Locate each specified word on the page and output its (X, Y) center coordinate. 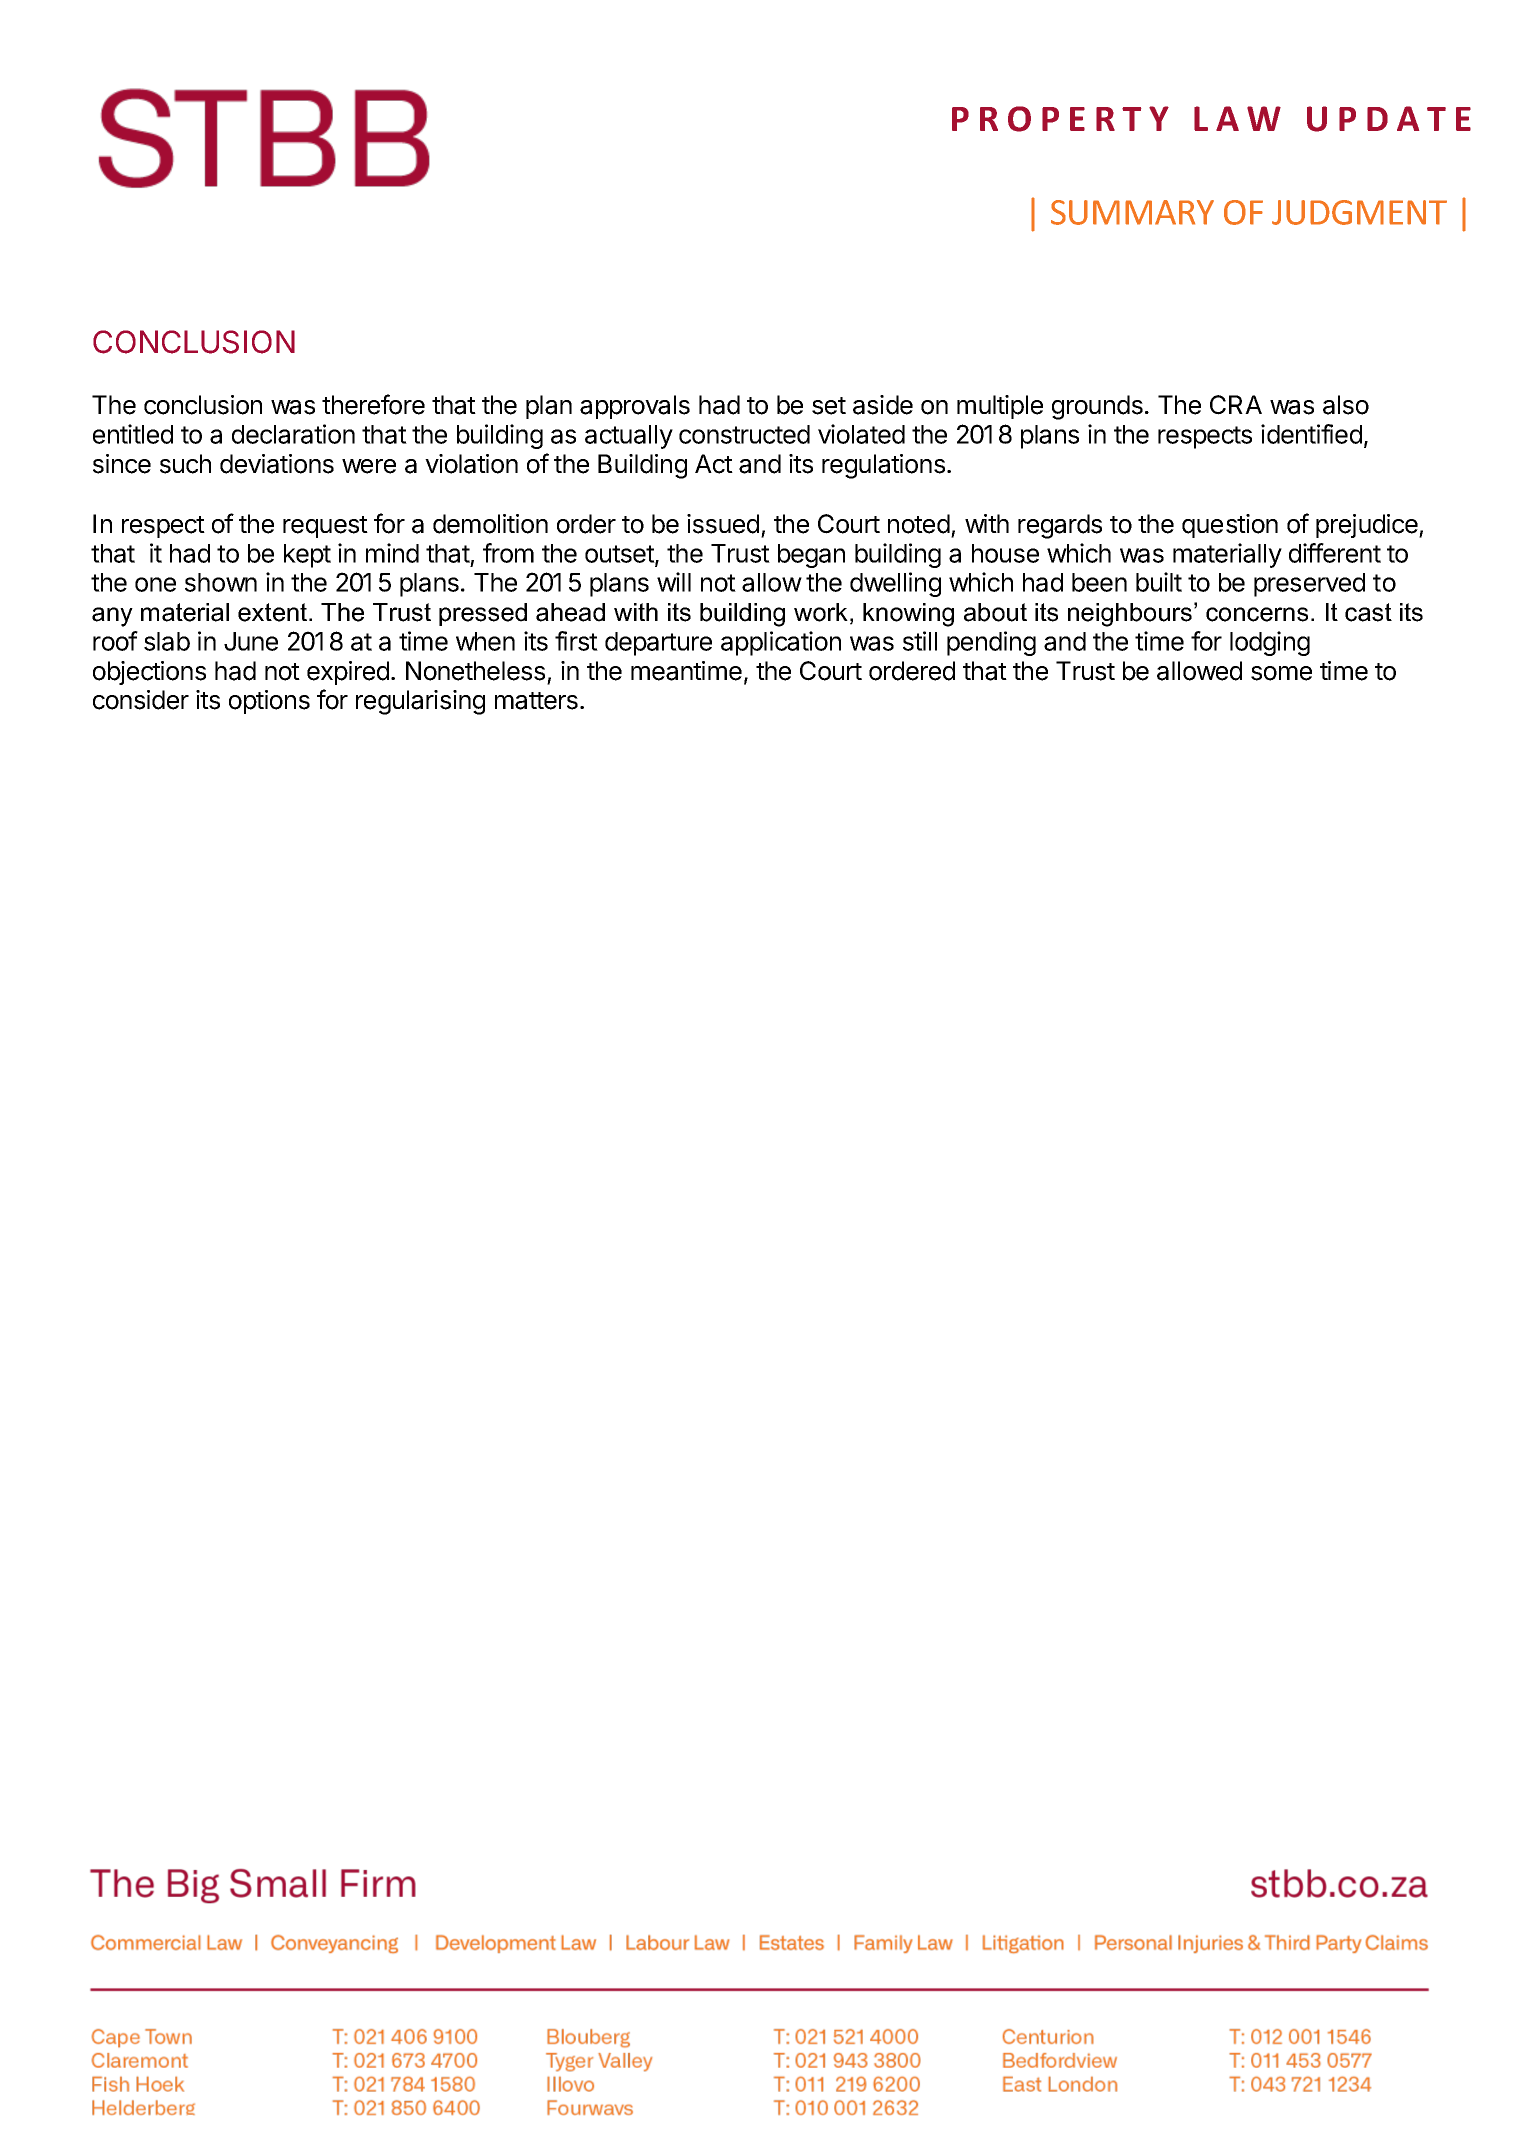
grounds (1097, 407)
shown (221, 582)
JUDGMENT (1359, 212)
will (674, 582)
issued (723, 524)
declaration (293, 434)
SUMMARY (1132, 212)
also (1346, 405)
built (1159, 582)
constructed (744, 434)
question (1230, 526)
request (325, 527)
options (269, 702)
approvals (635, 407)
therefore (373, 404)
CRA (1236, 405)
